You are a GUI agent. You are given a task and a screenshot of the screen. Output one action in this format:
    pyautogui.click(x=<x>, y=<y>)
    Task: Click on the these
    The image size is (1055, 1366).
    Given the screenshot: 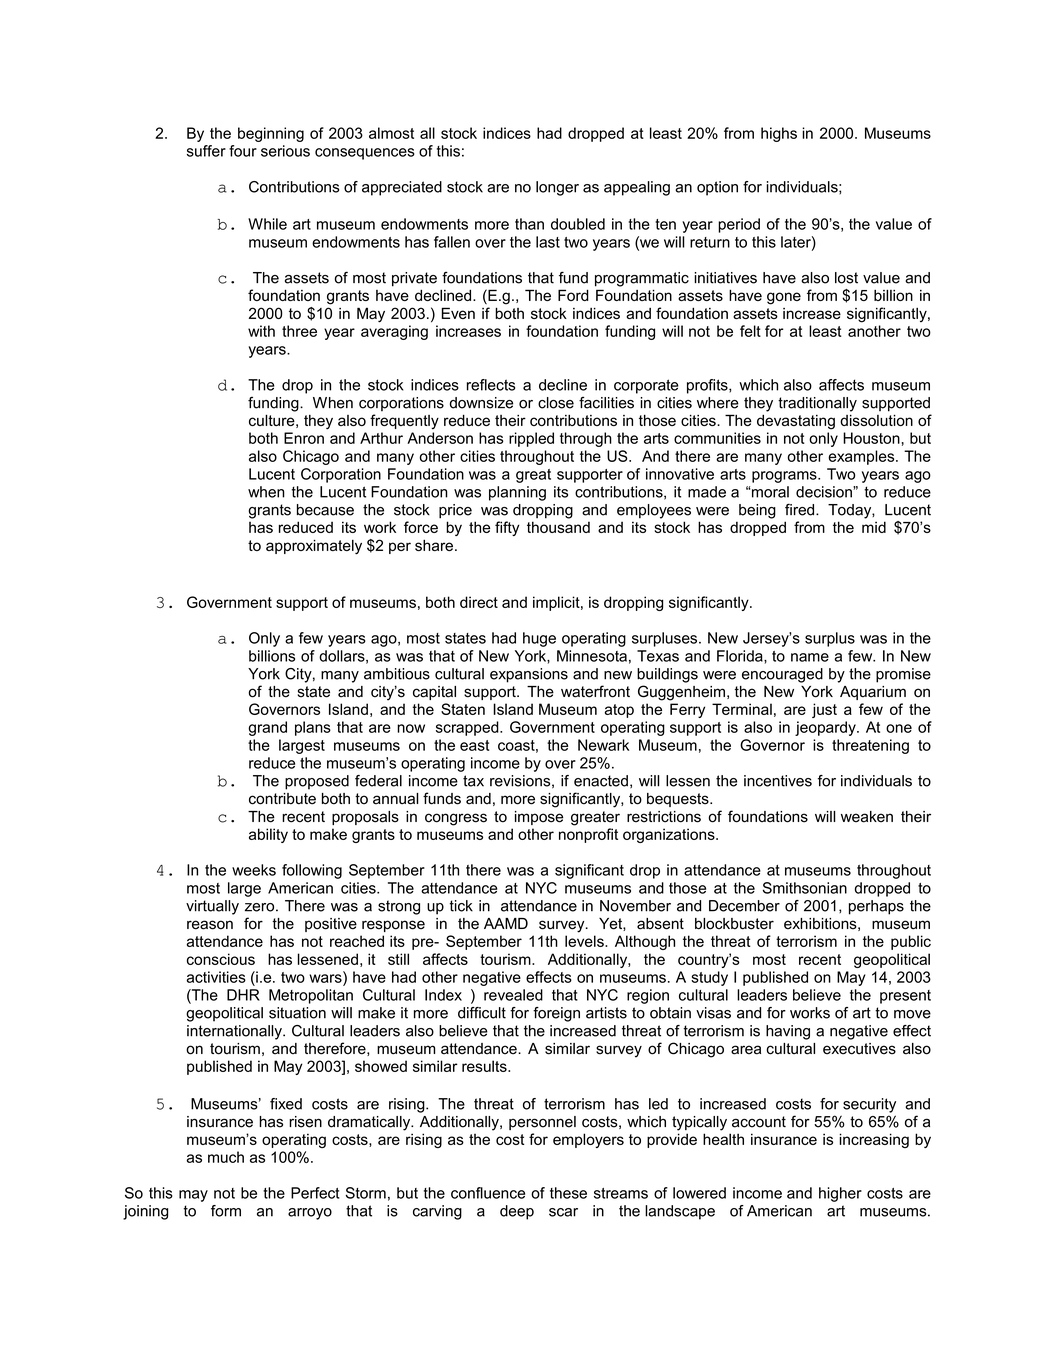 What is the action you would take?
    pyautogui.click(x=568, y=1193)
